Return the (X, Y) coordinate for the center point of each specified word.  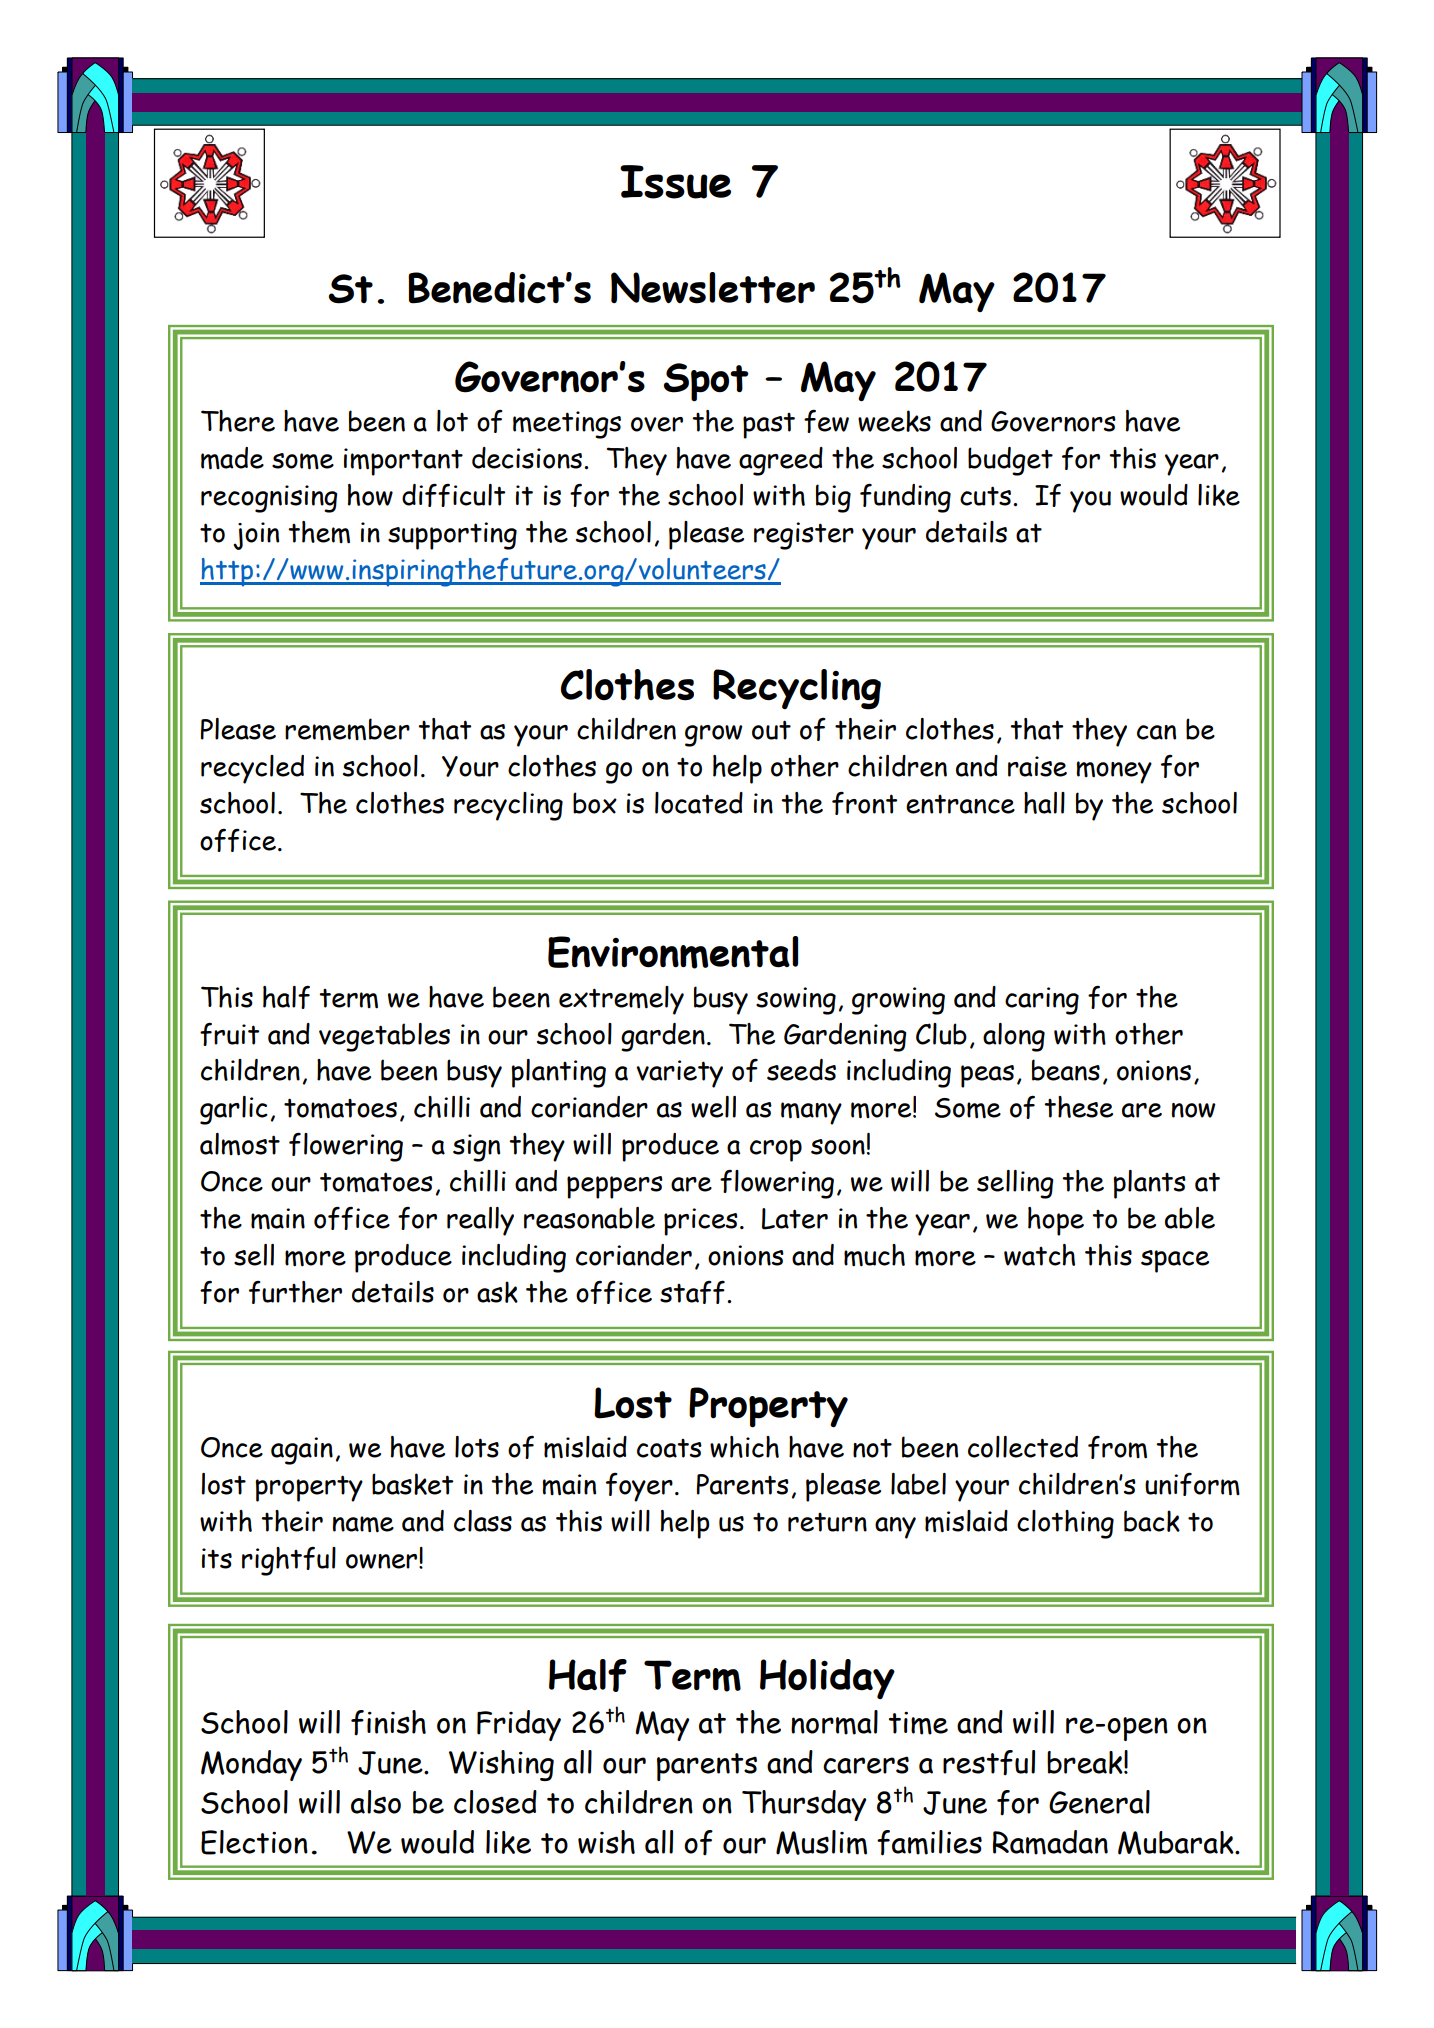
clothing (1065, 1524)
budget (1010, 461)
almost (240, 1144)
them (319, 532)
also (376, 1802)
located (699, 803)
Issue (675, 182)
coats (669, 1448)
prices (701, 1222)
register (804, 536)
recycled (252, 769)
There (238, 421)
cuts (987, 496)
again (302, 1451)
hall (1044, 803)
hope (1056, 1221)
